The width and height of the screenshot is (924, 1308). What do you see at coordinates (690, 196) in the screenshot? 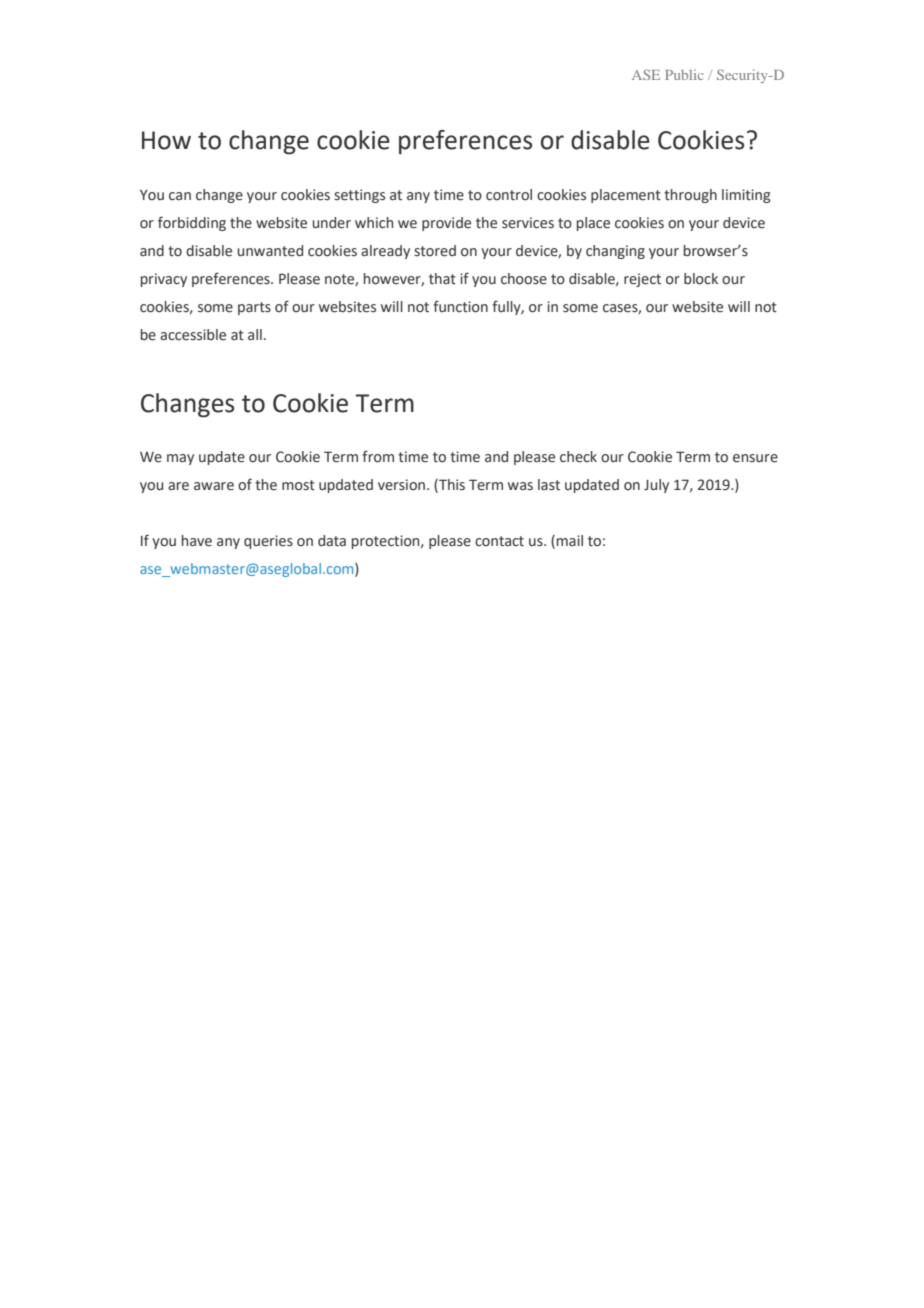
I see `through` at bounding box center [690, 196].
